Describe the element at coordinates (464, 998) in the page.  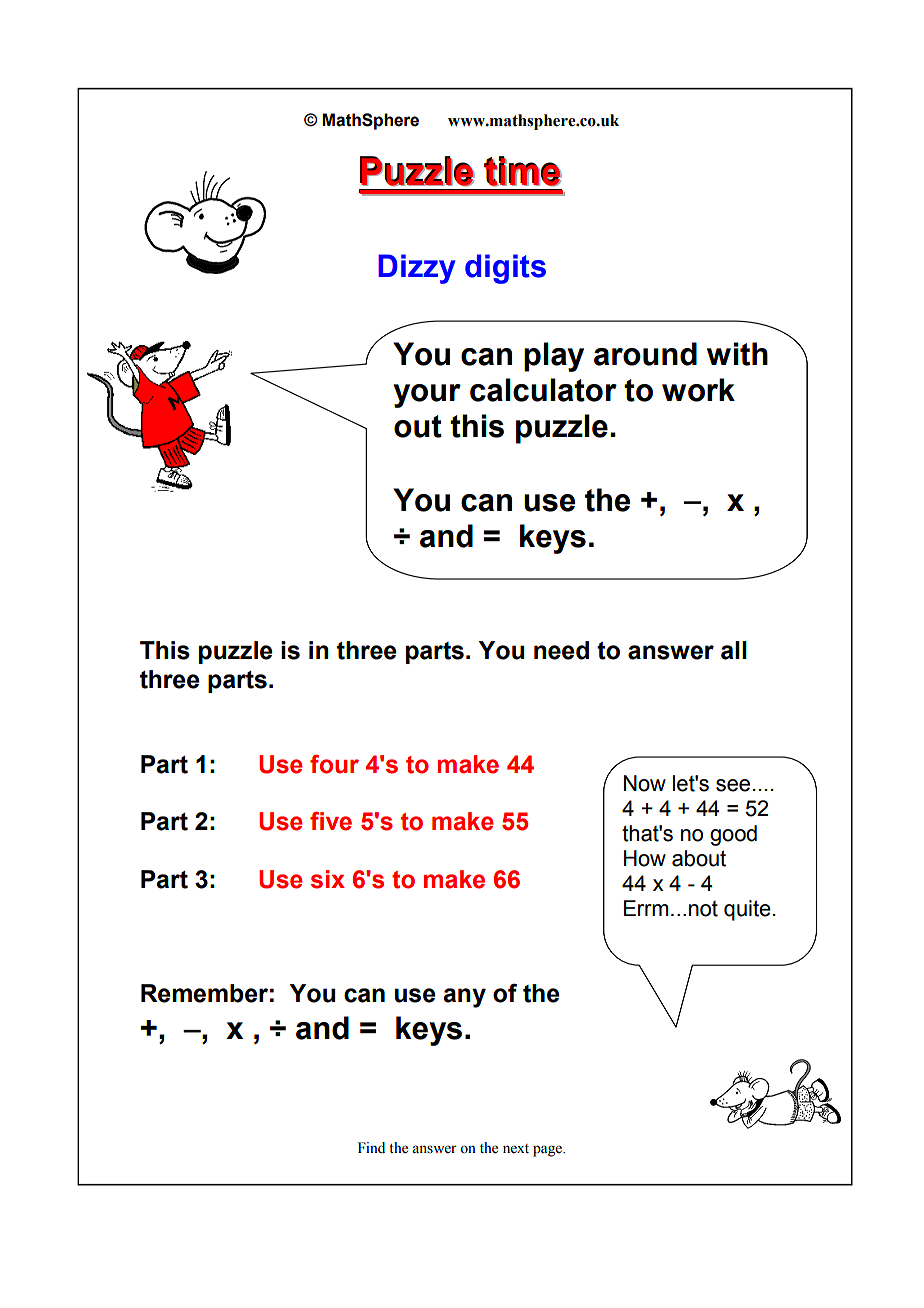
I see `any` at that location.
